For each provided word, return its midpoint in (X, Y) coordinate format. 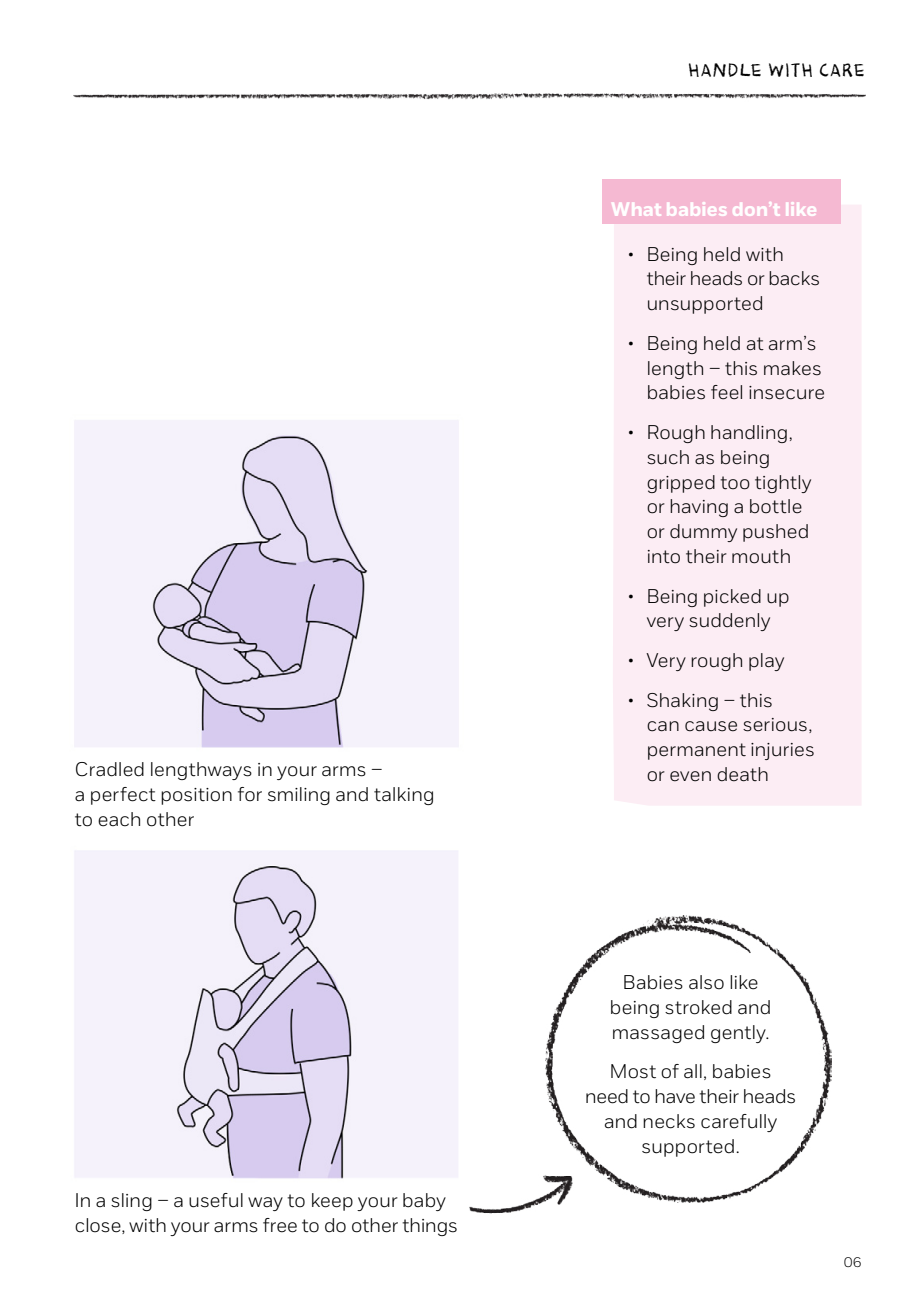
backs (794, 278)
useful (216, 1200)
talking (403, 796)
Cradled (110, 769)
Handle (725, 70)
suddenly (729, 622)
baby (424, 1202)
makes (792, 368)
